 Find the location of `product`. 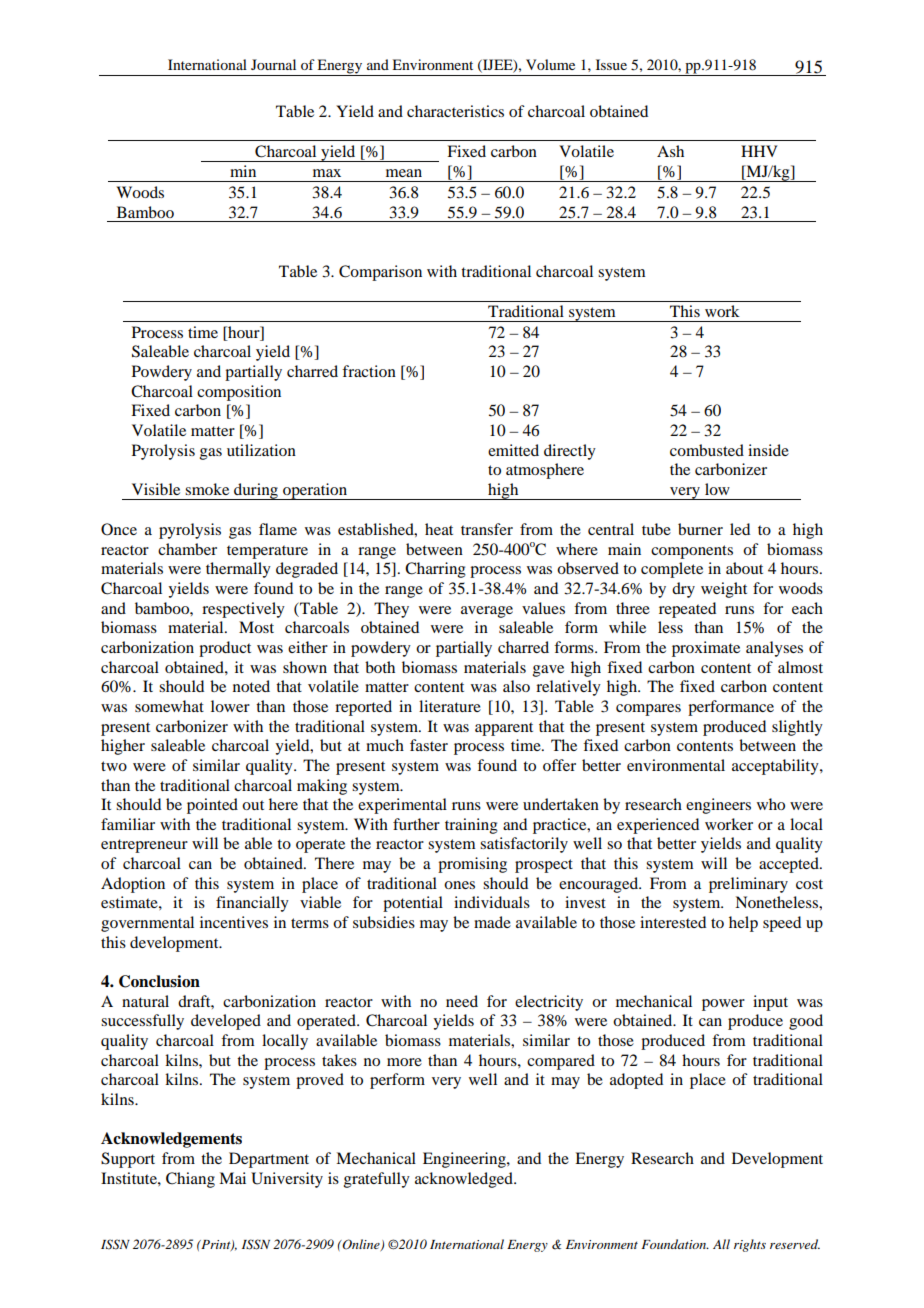

product is located at coordinates (225, 649).
